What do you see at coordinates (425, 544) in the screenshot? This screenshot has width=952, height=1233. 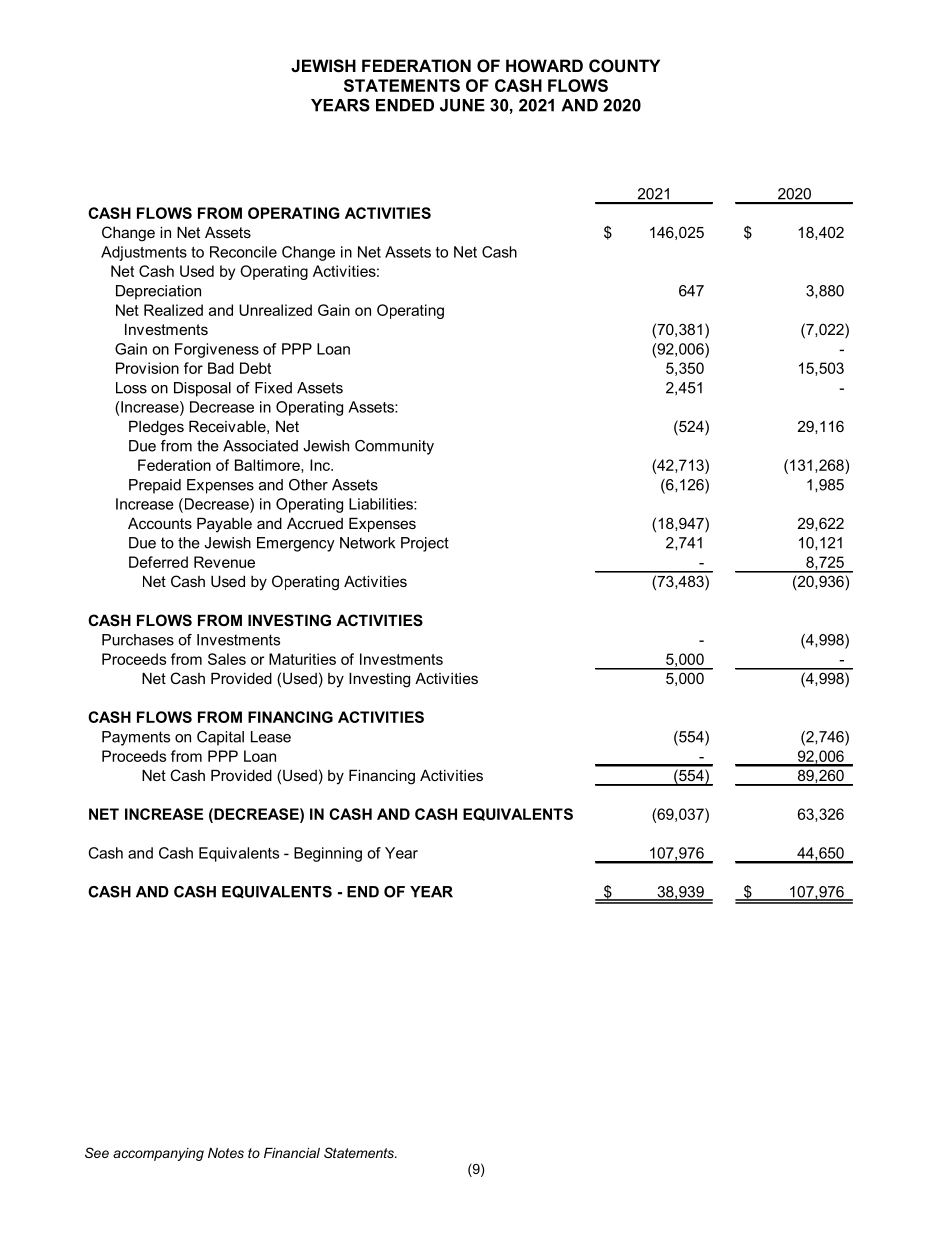 I see `Project` at bounding box center [425, 544].
